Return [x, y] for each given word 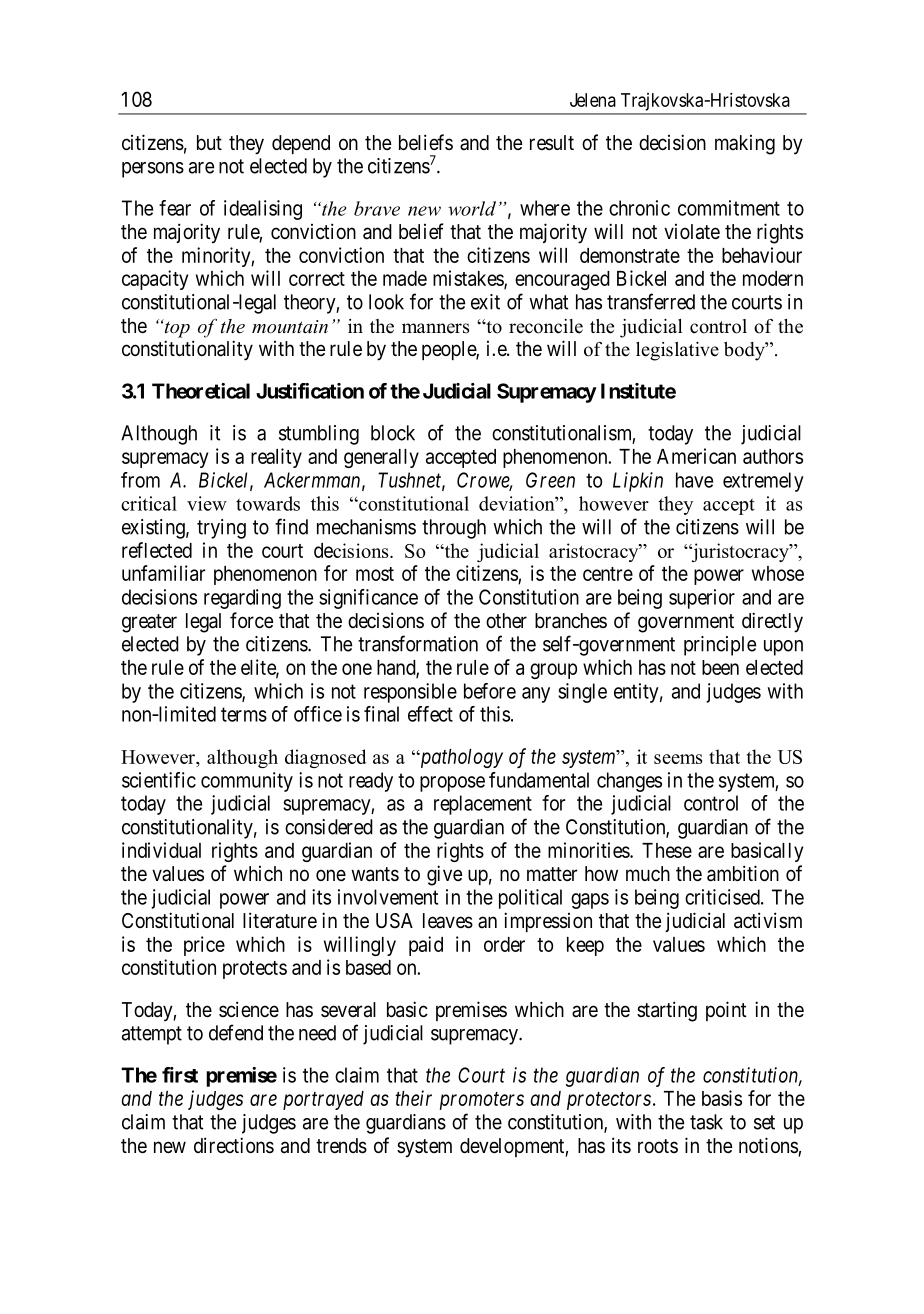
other [506, 620]
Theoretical [201, 391]
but [209, 142]
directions [234, 1145]
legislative [677, 351]
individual [161, 850]
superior [702, 599]
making [745, 145]
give [445, 875]
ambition [743, 873]
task [706, 1122]
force [252, 620]
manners [435, 328]
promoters [481, 1101]
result [552, 142]
